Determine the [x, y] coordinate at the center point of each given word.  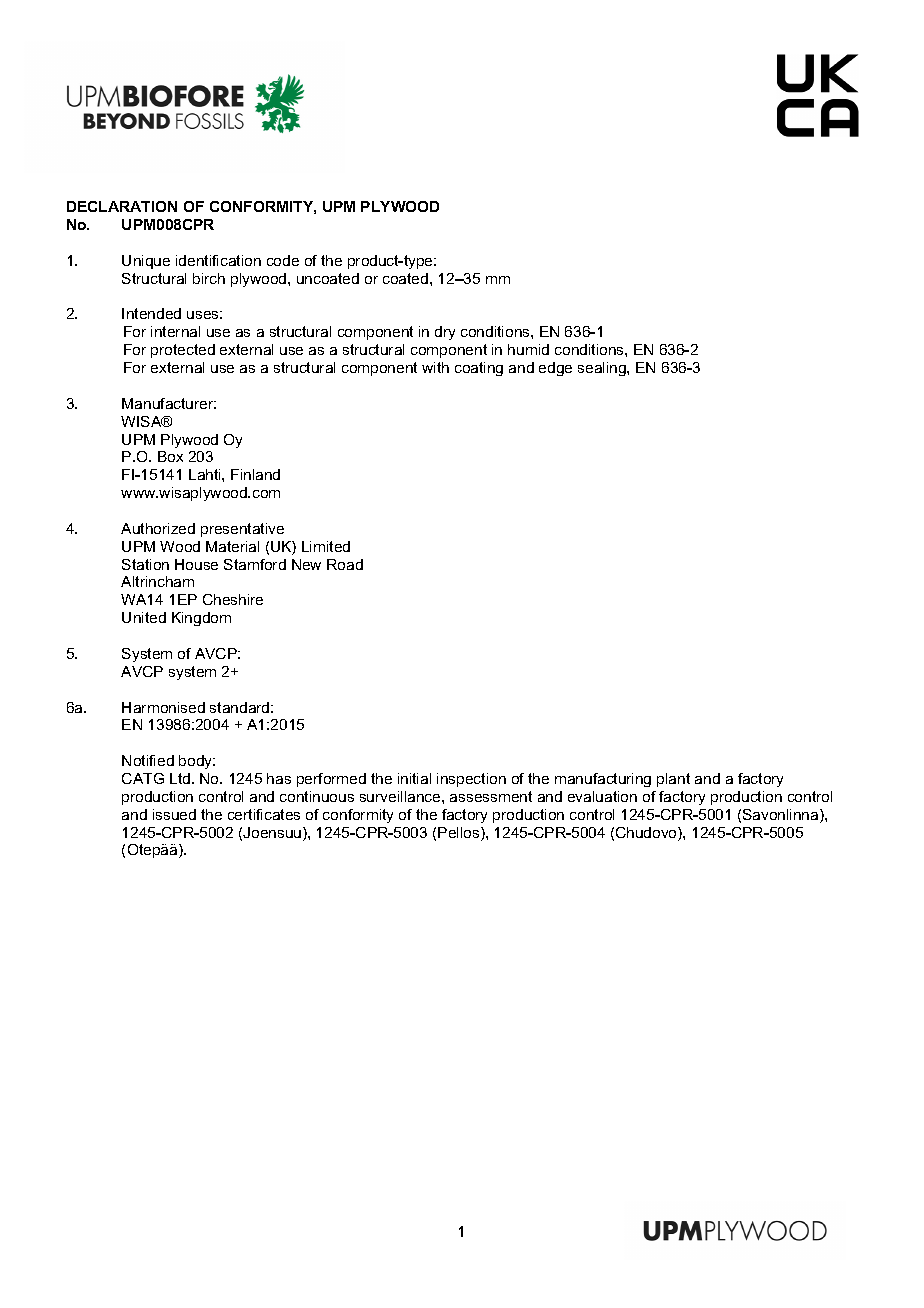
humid [528, 349]
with [435, 367]
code [283, 260]
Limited [326, 546]
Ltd [180, 778]
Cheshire [233, 599]
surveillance [401, 796]
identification [218, 260]
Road [345, 564]
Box [170, 456]
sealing [603, 369]
